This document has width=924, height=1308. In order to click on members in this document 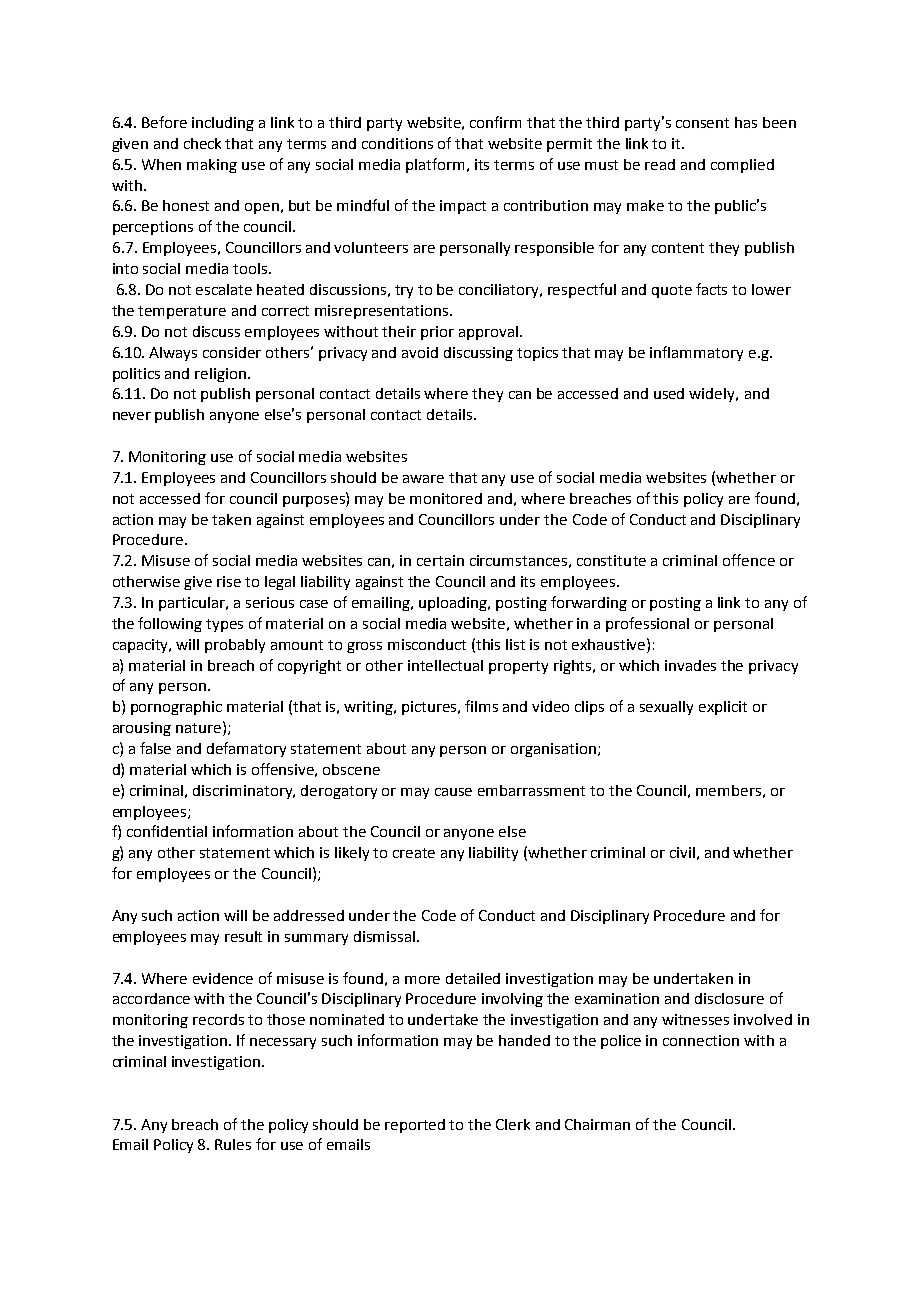, I will do `click(728, 790)`.
